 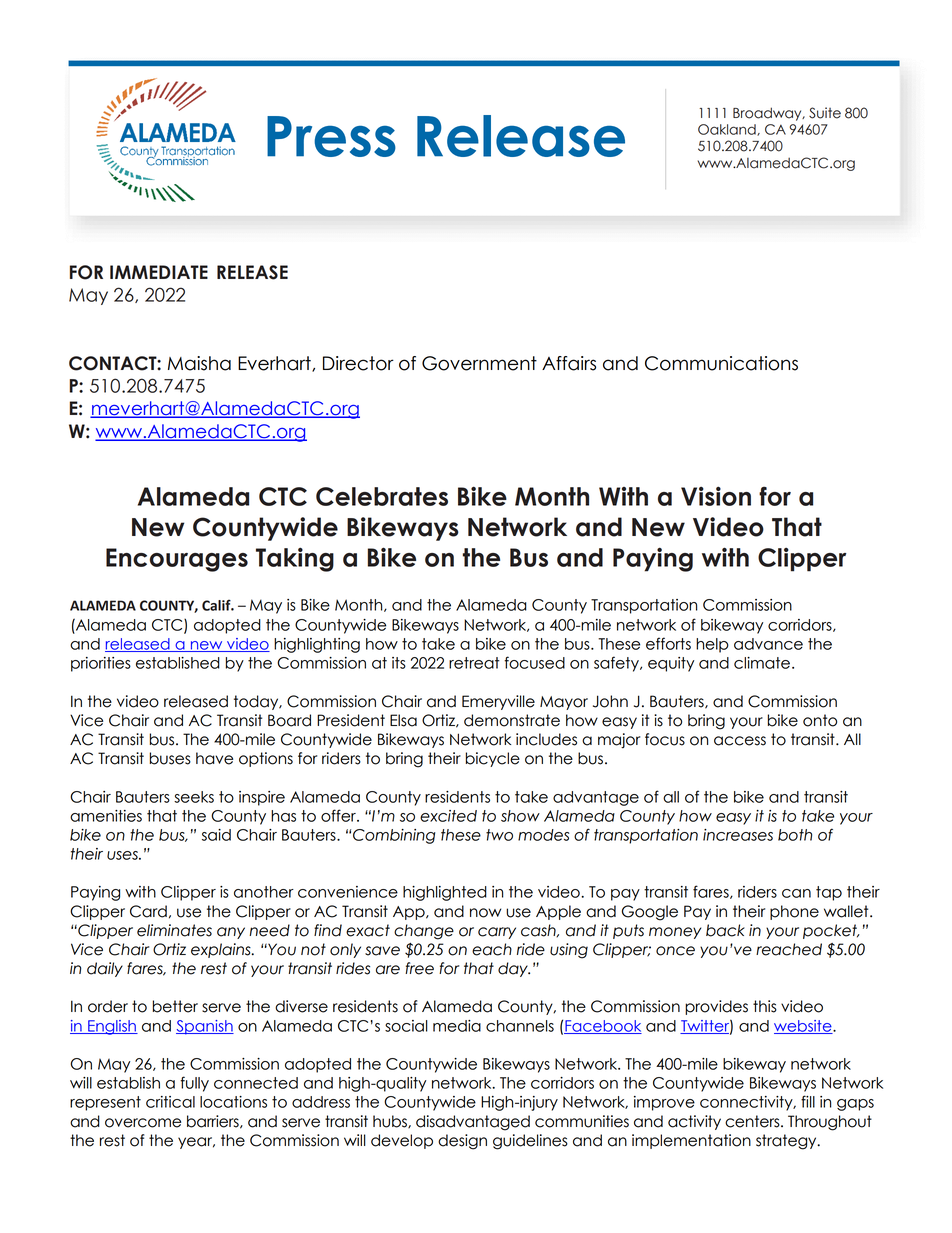 I want to click on can, so click(x=796, y=893).
